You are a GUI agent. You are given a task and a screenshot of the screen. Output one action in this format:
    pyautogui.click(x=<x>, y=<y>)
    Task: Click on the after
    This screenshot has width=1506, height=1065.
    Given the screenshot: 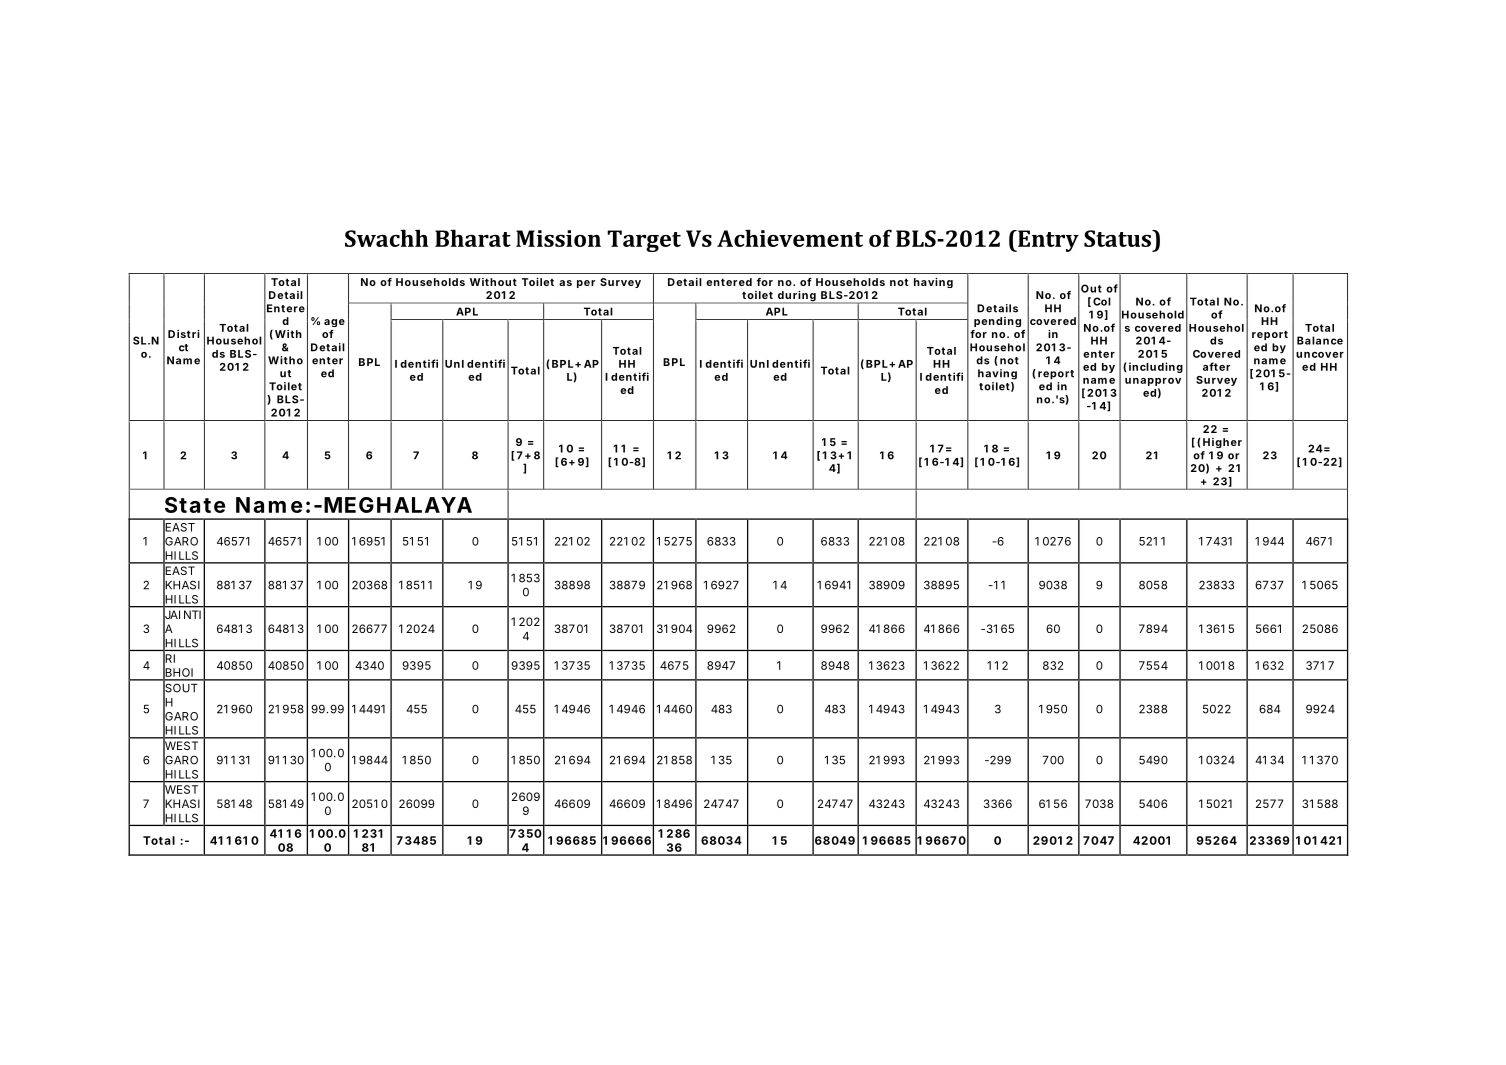 What is the action you would take?
    pyautogui.click(x=1216, y=366)
